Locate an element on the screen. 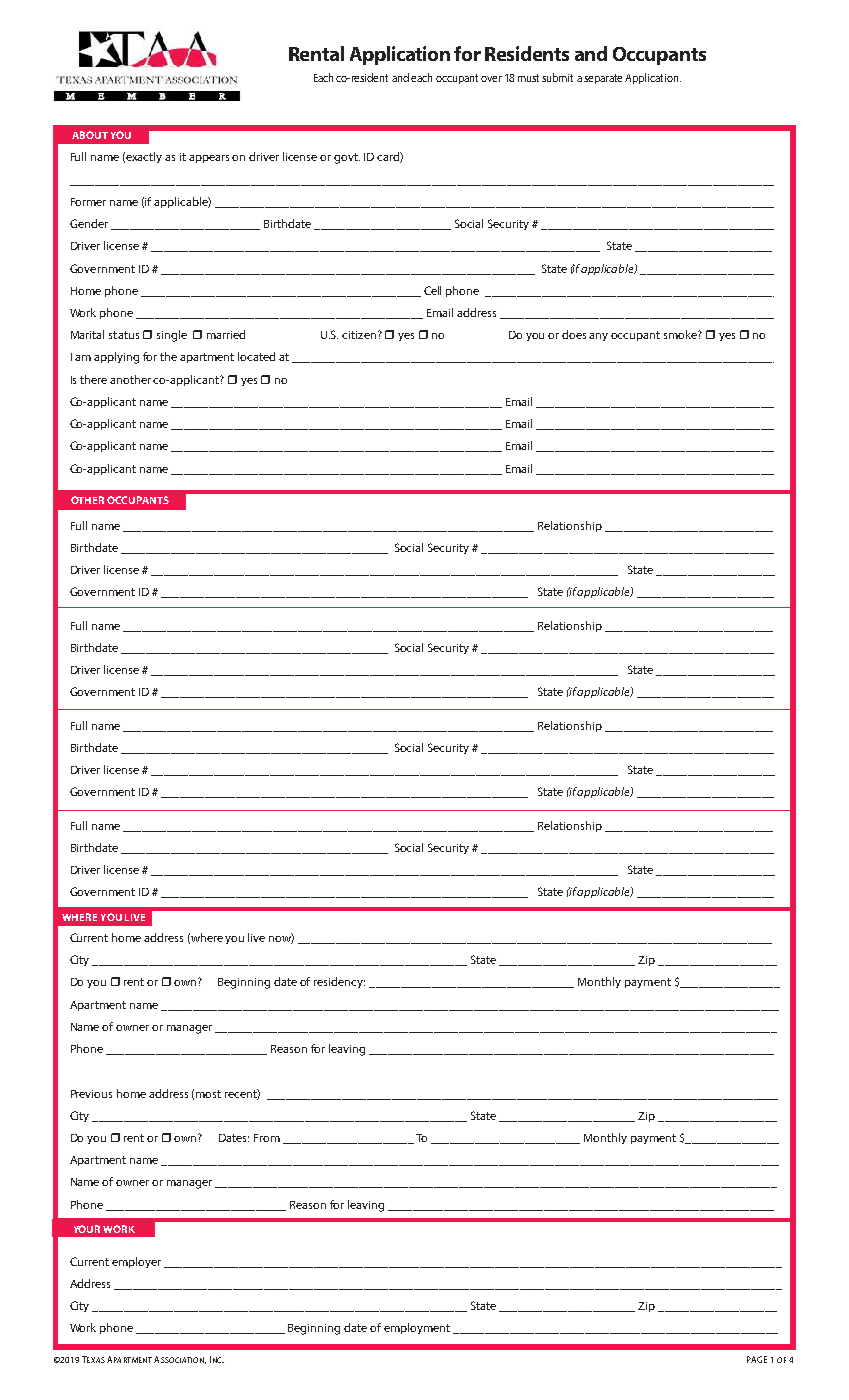 Image resolution: width=849 pixels, height=1400 pixels. there is located at coordinates (93, 379).
